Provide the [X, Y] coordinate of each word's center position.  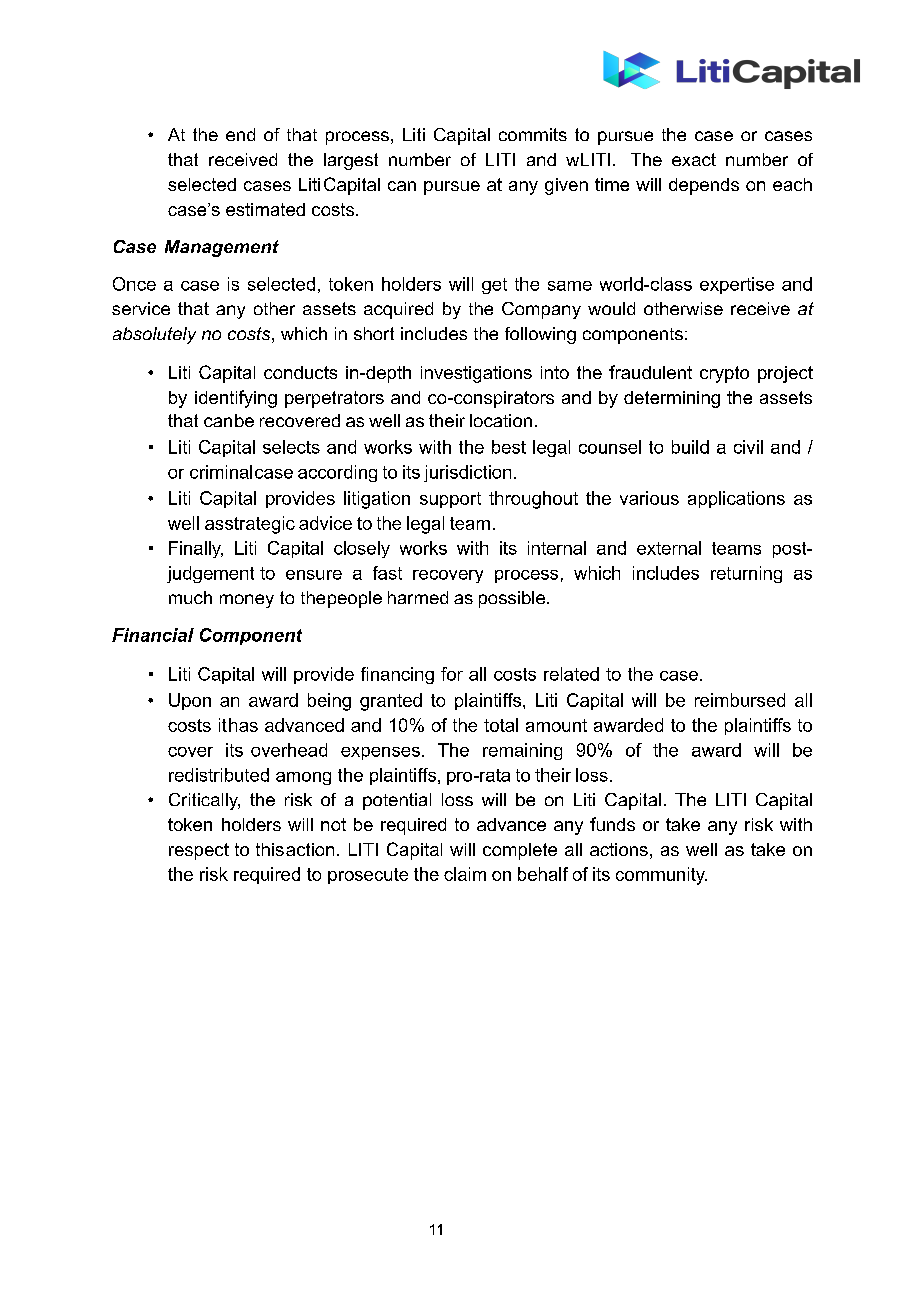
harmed [418, 597]
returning [746, 574]
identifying [236, 399]
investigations [476, 374]
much [190, 597]
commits [533, 134]
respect [199, 851]
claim [465, 874]
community [661, 876]
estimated [265, 209]
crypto [724, 374]
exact [694, 159]
